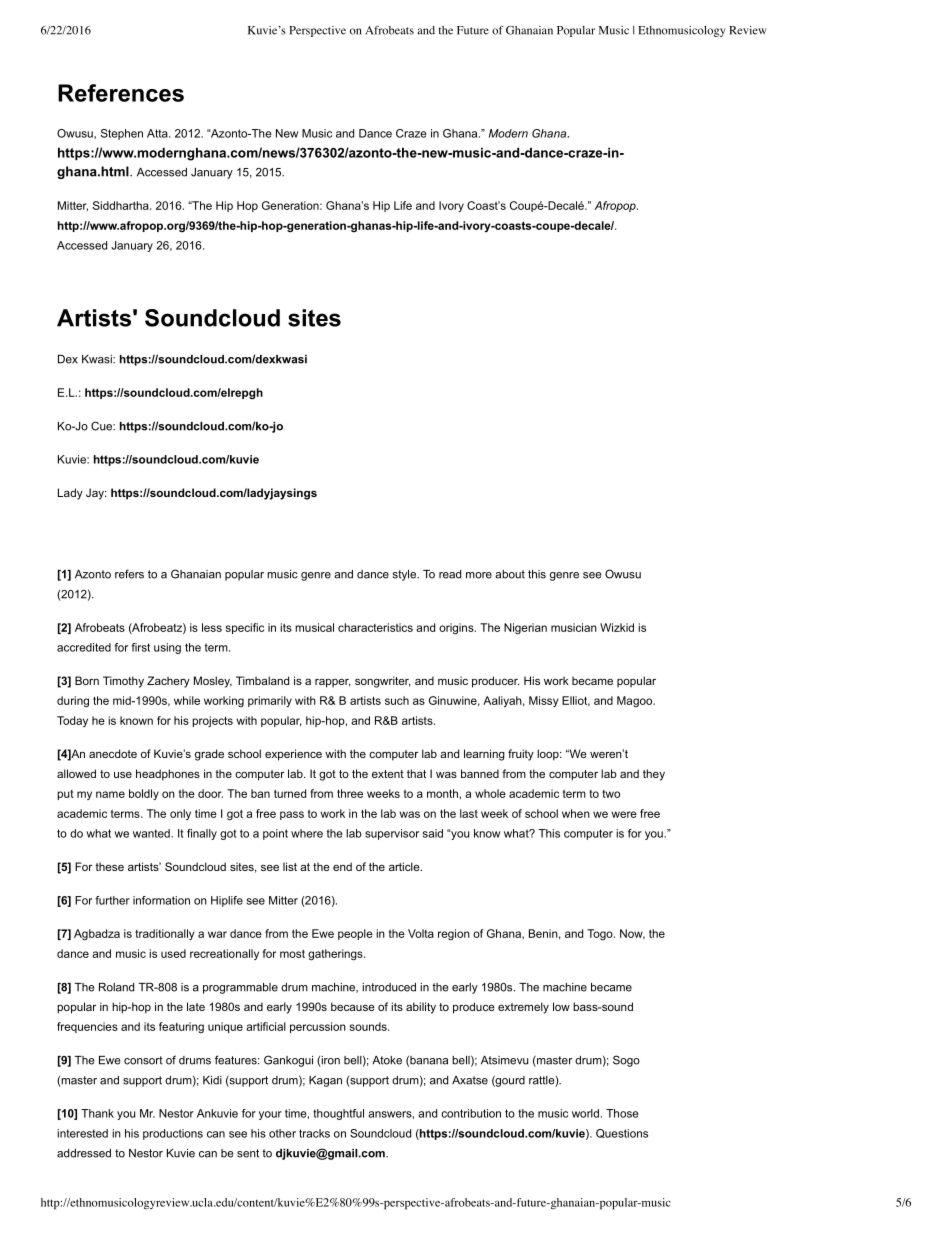  Describe the element at coordinates (109, 866) in the screenshot. I see `these` at that location.
